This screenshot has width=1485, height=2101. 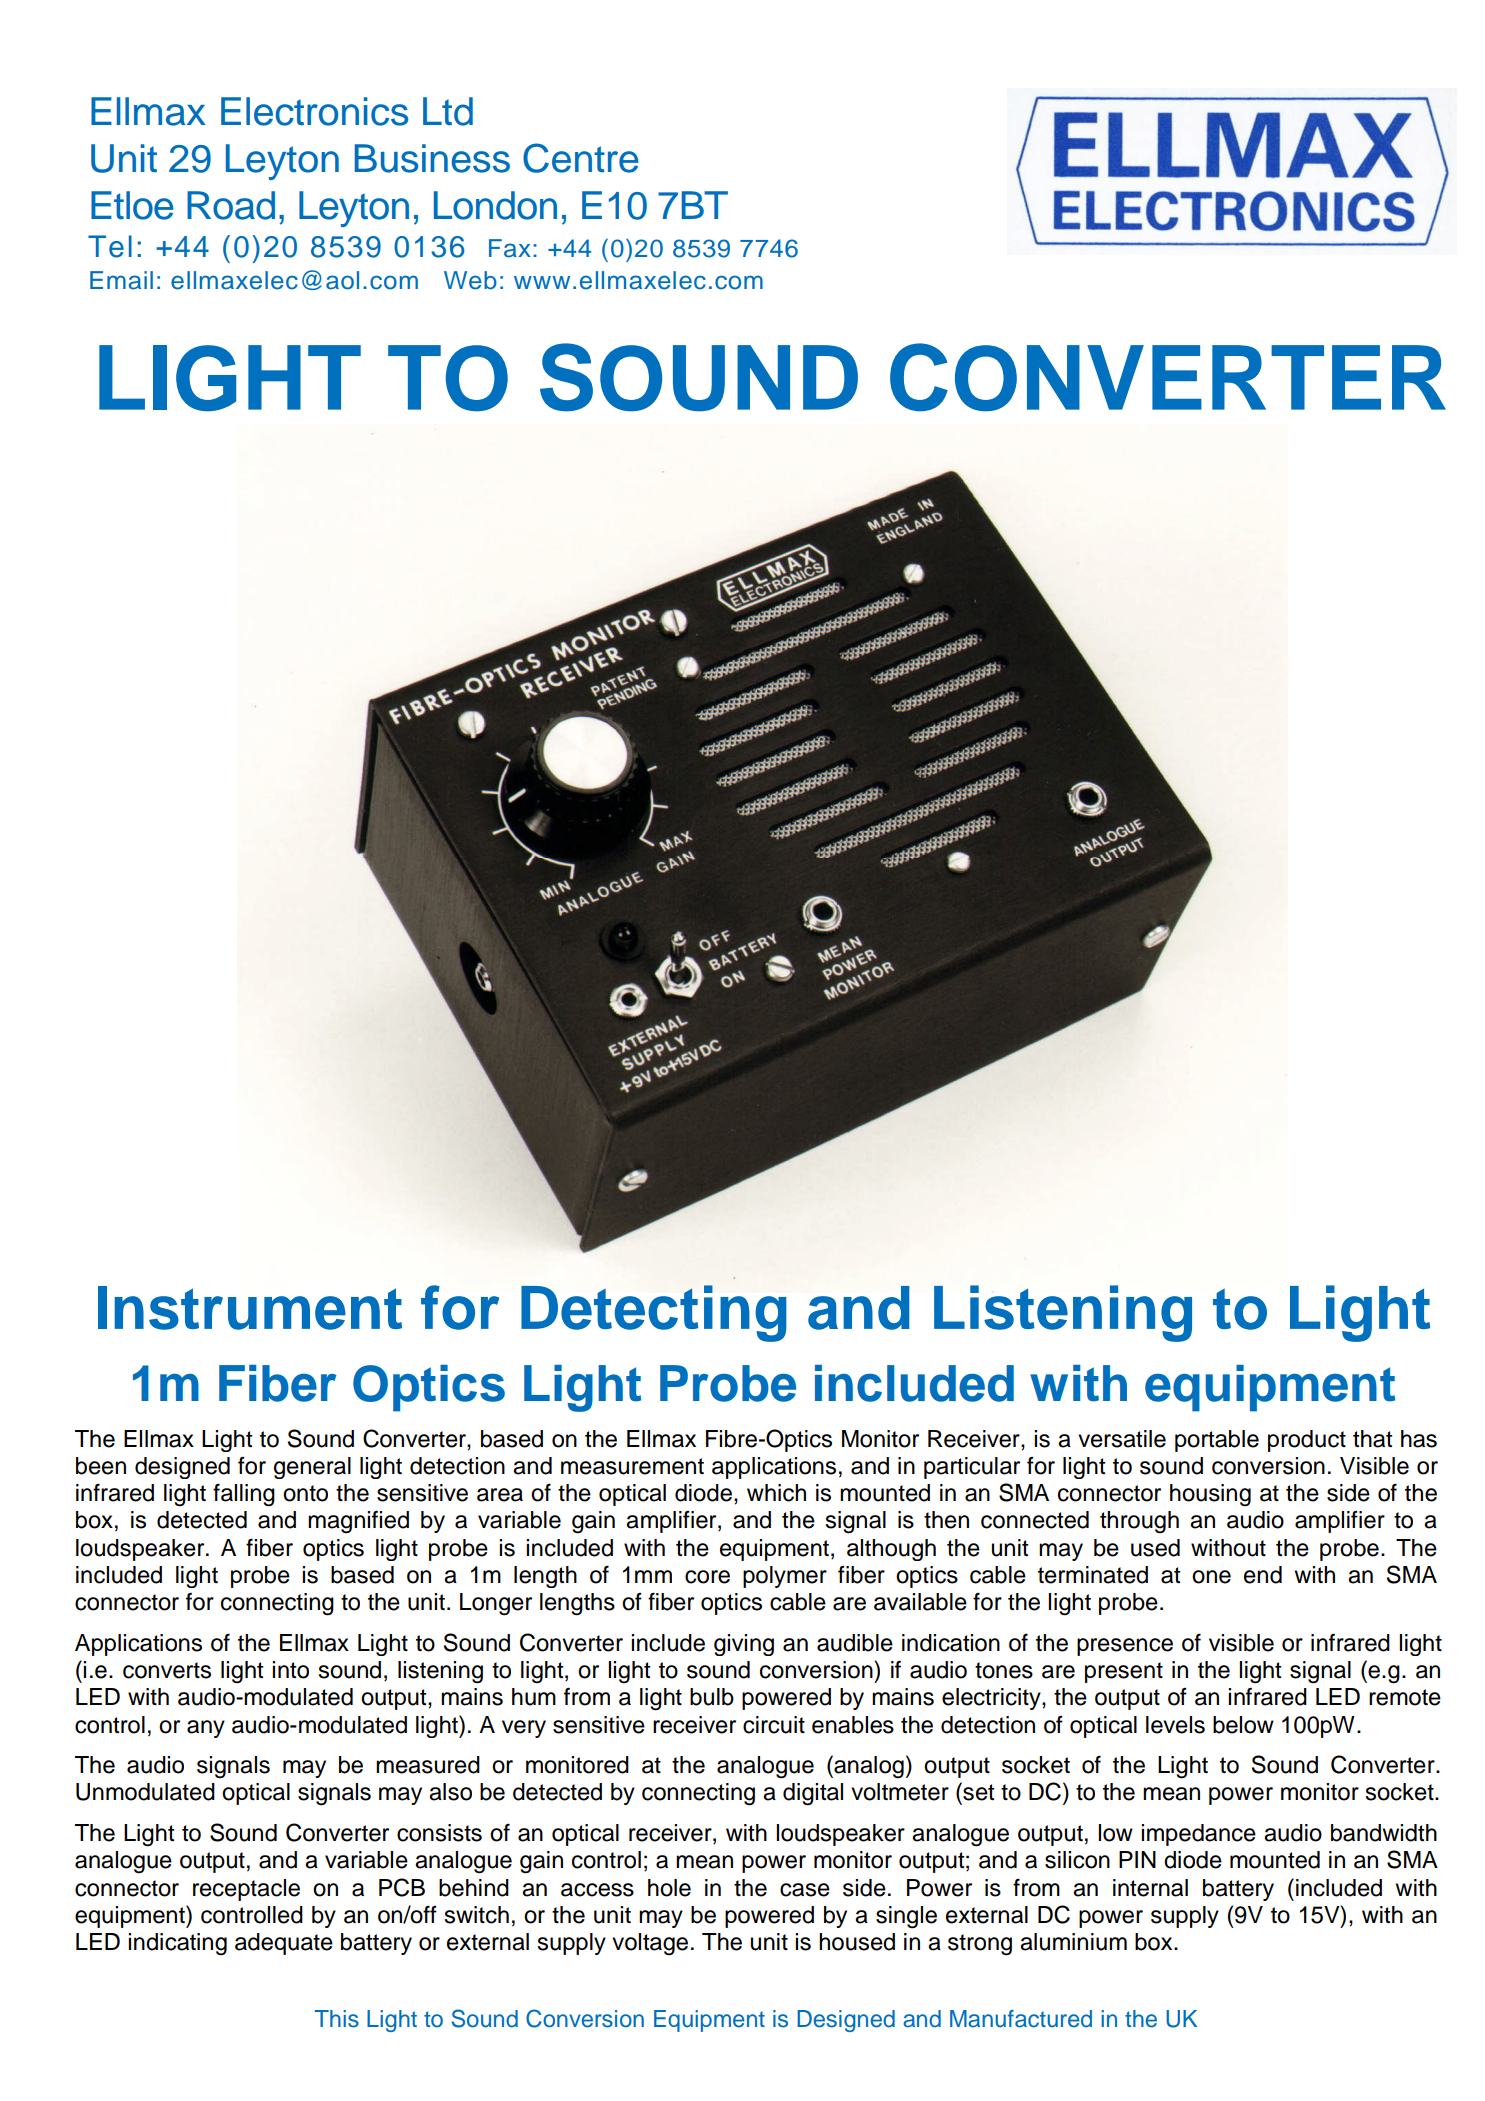 I want to click on Road, so click(x=231, y=205).
